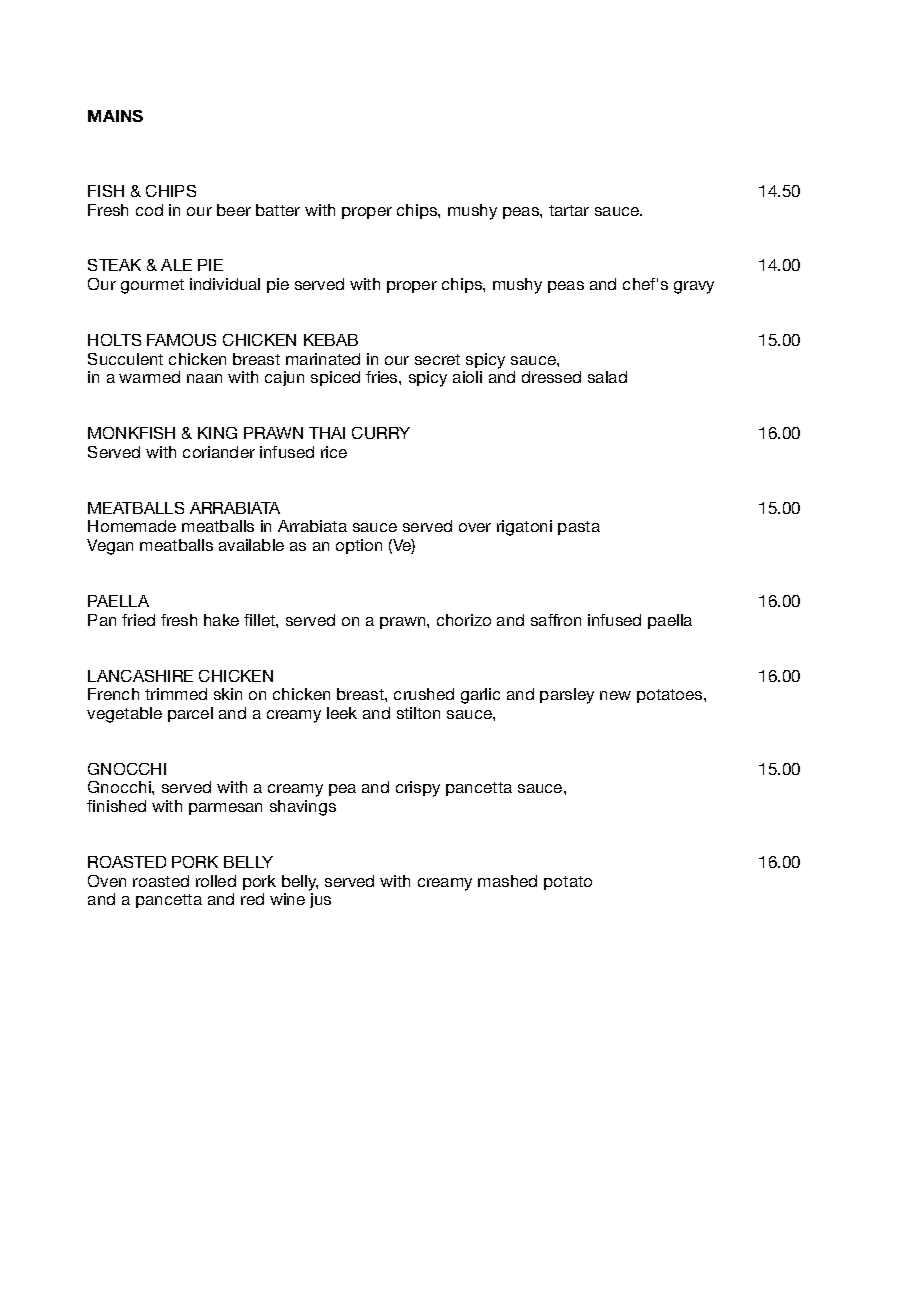  Describe the element at coordinates (567, 696) in the image. I see `parsley` at that location.
